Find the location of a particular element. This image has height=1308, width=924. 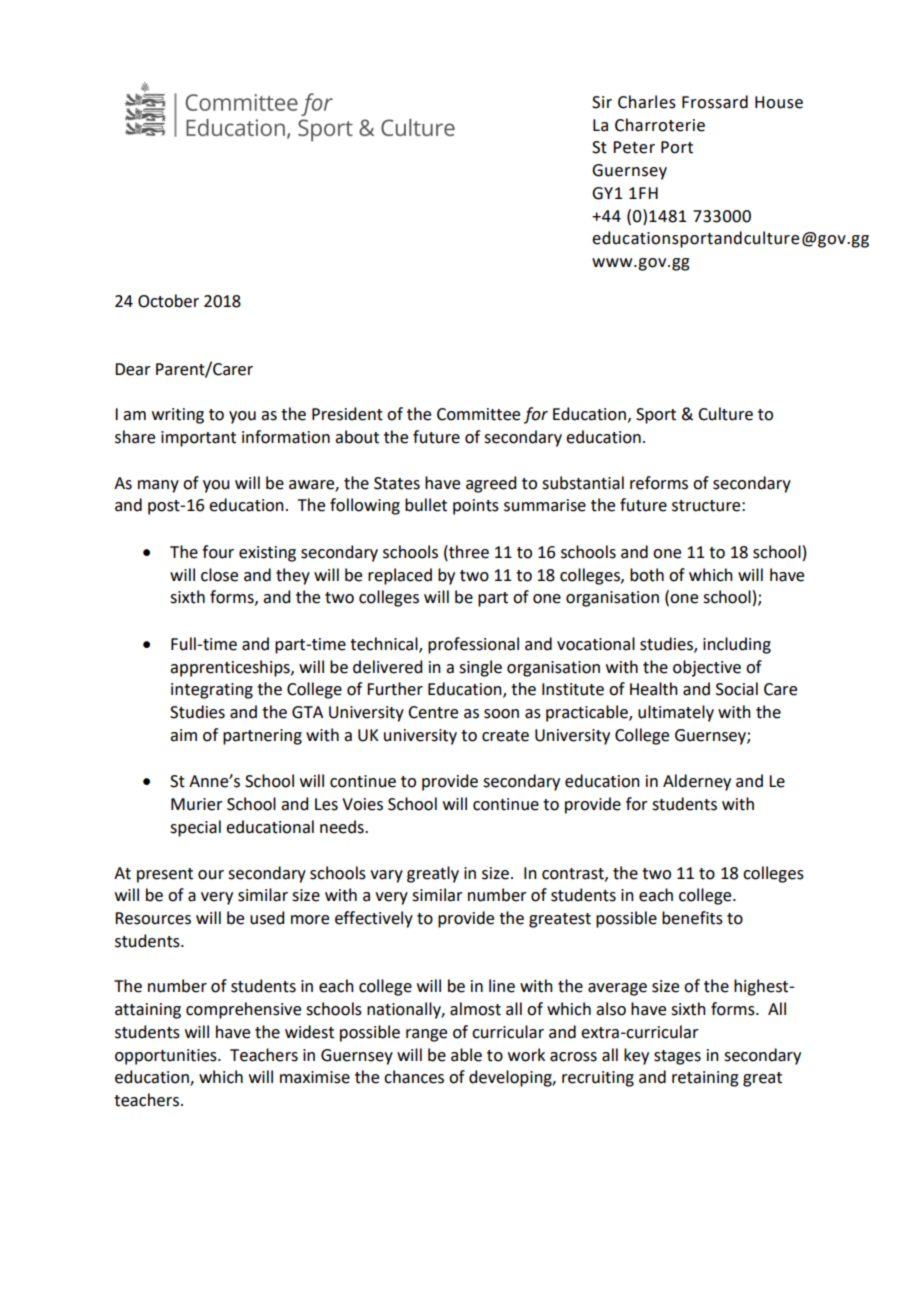

Sir is located at coordinates (602, 102).
